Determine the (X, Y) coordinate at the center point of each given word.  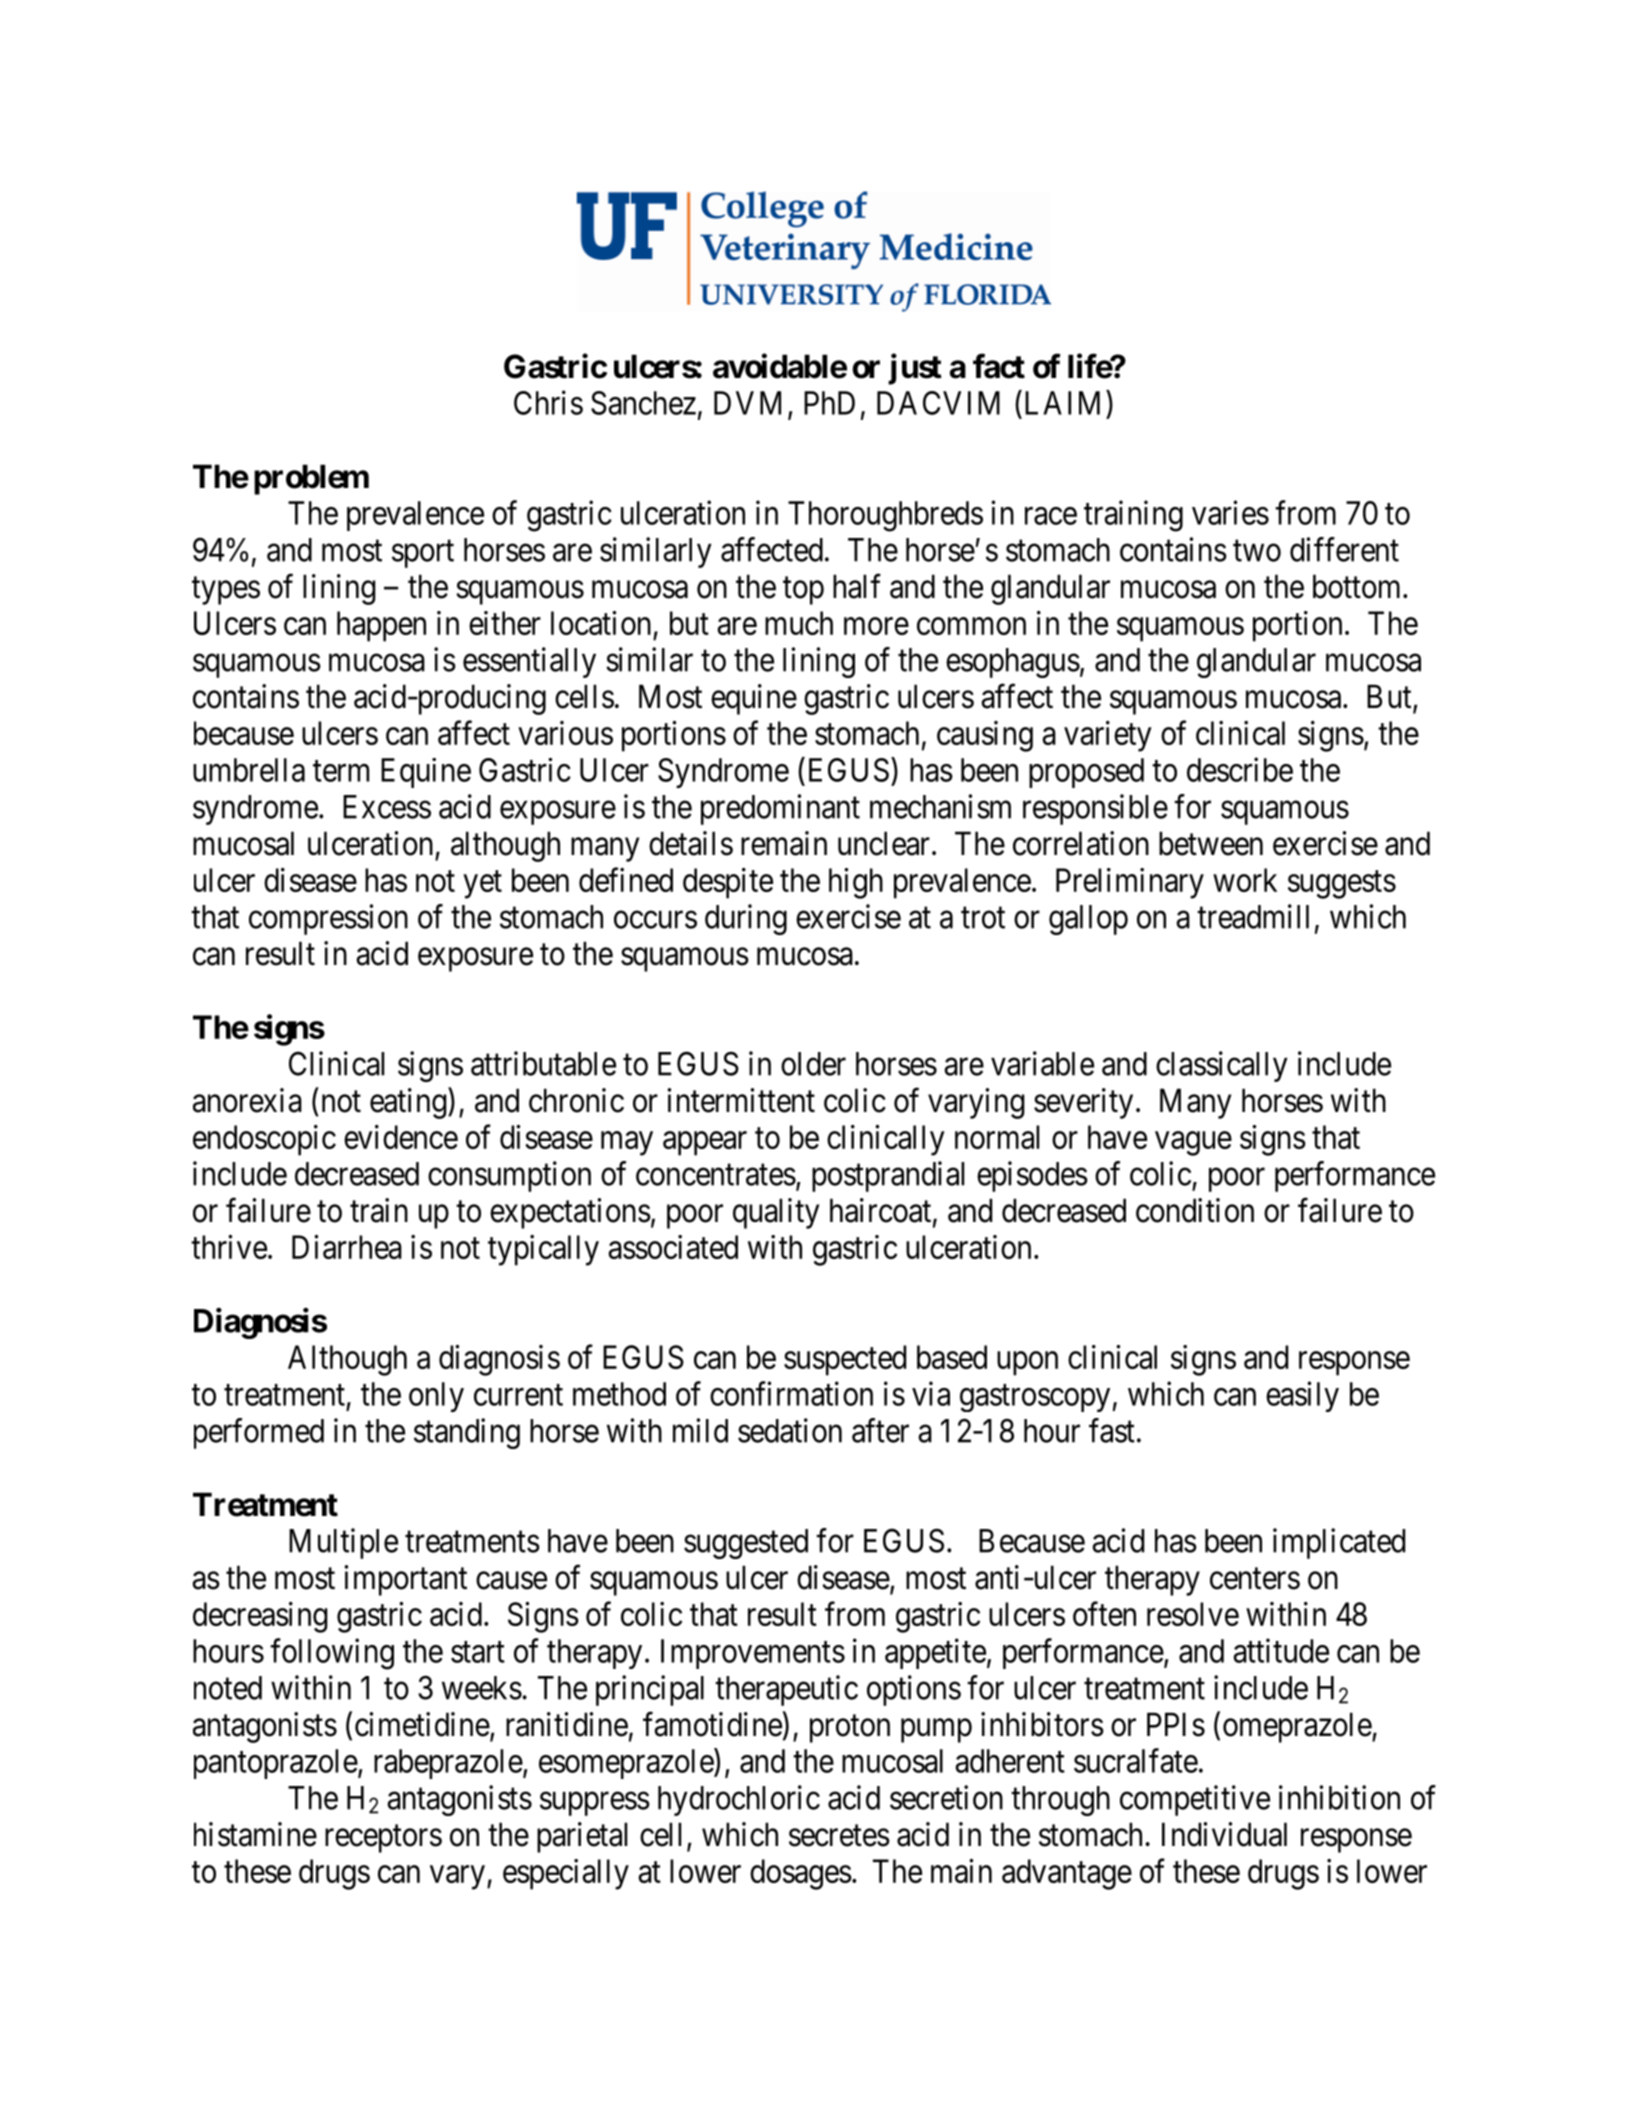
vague (1193, 1143)
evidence (401, 1137)
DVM (747, 403)
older (813, 1064)
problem (311, 479)
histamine (255, 1834)
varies (1230, 512)
